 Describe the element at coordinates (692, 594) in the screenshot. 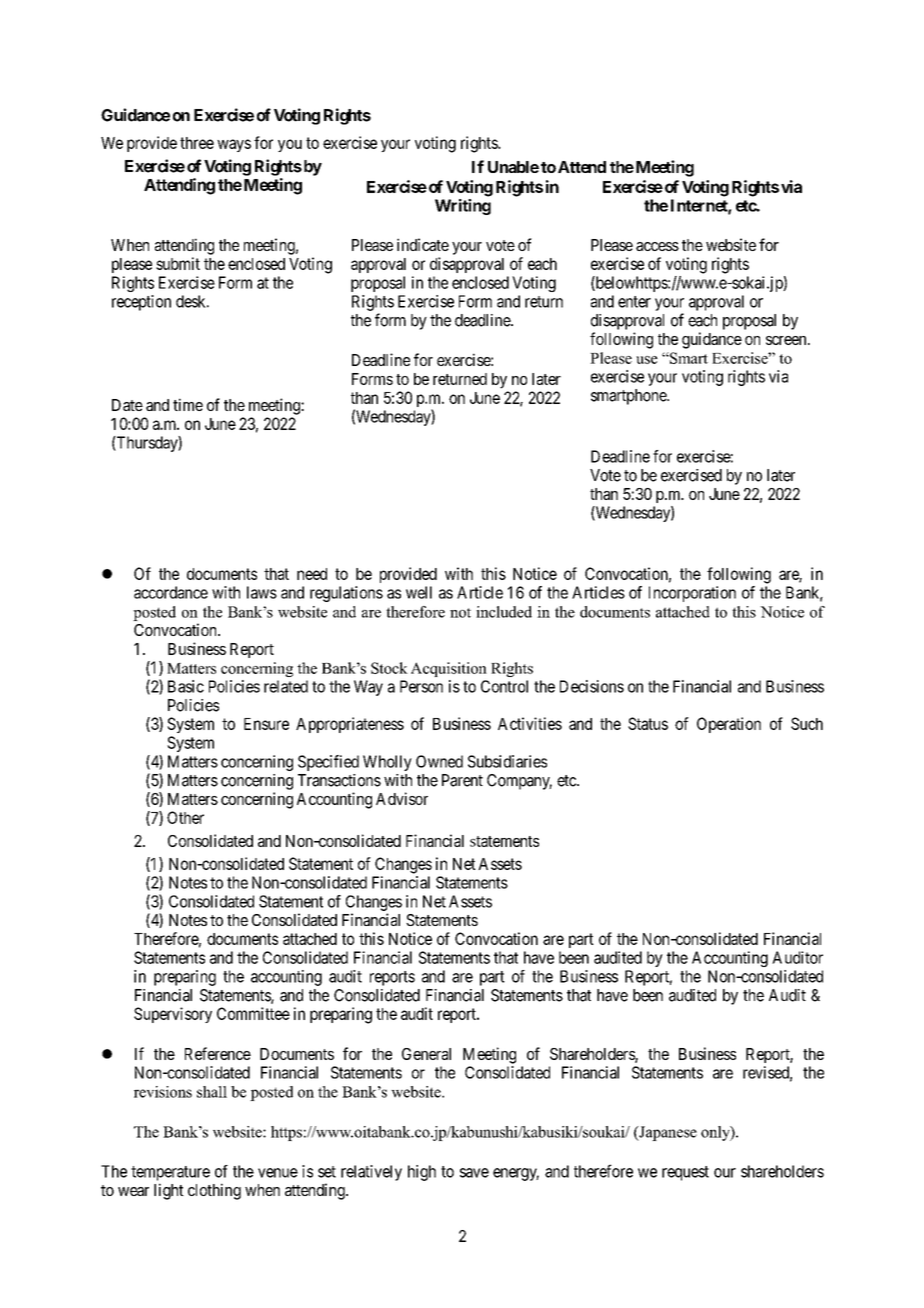

I see `Incorporation` at that location.
